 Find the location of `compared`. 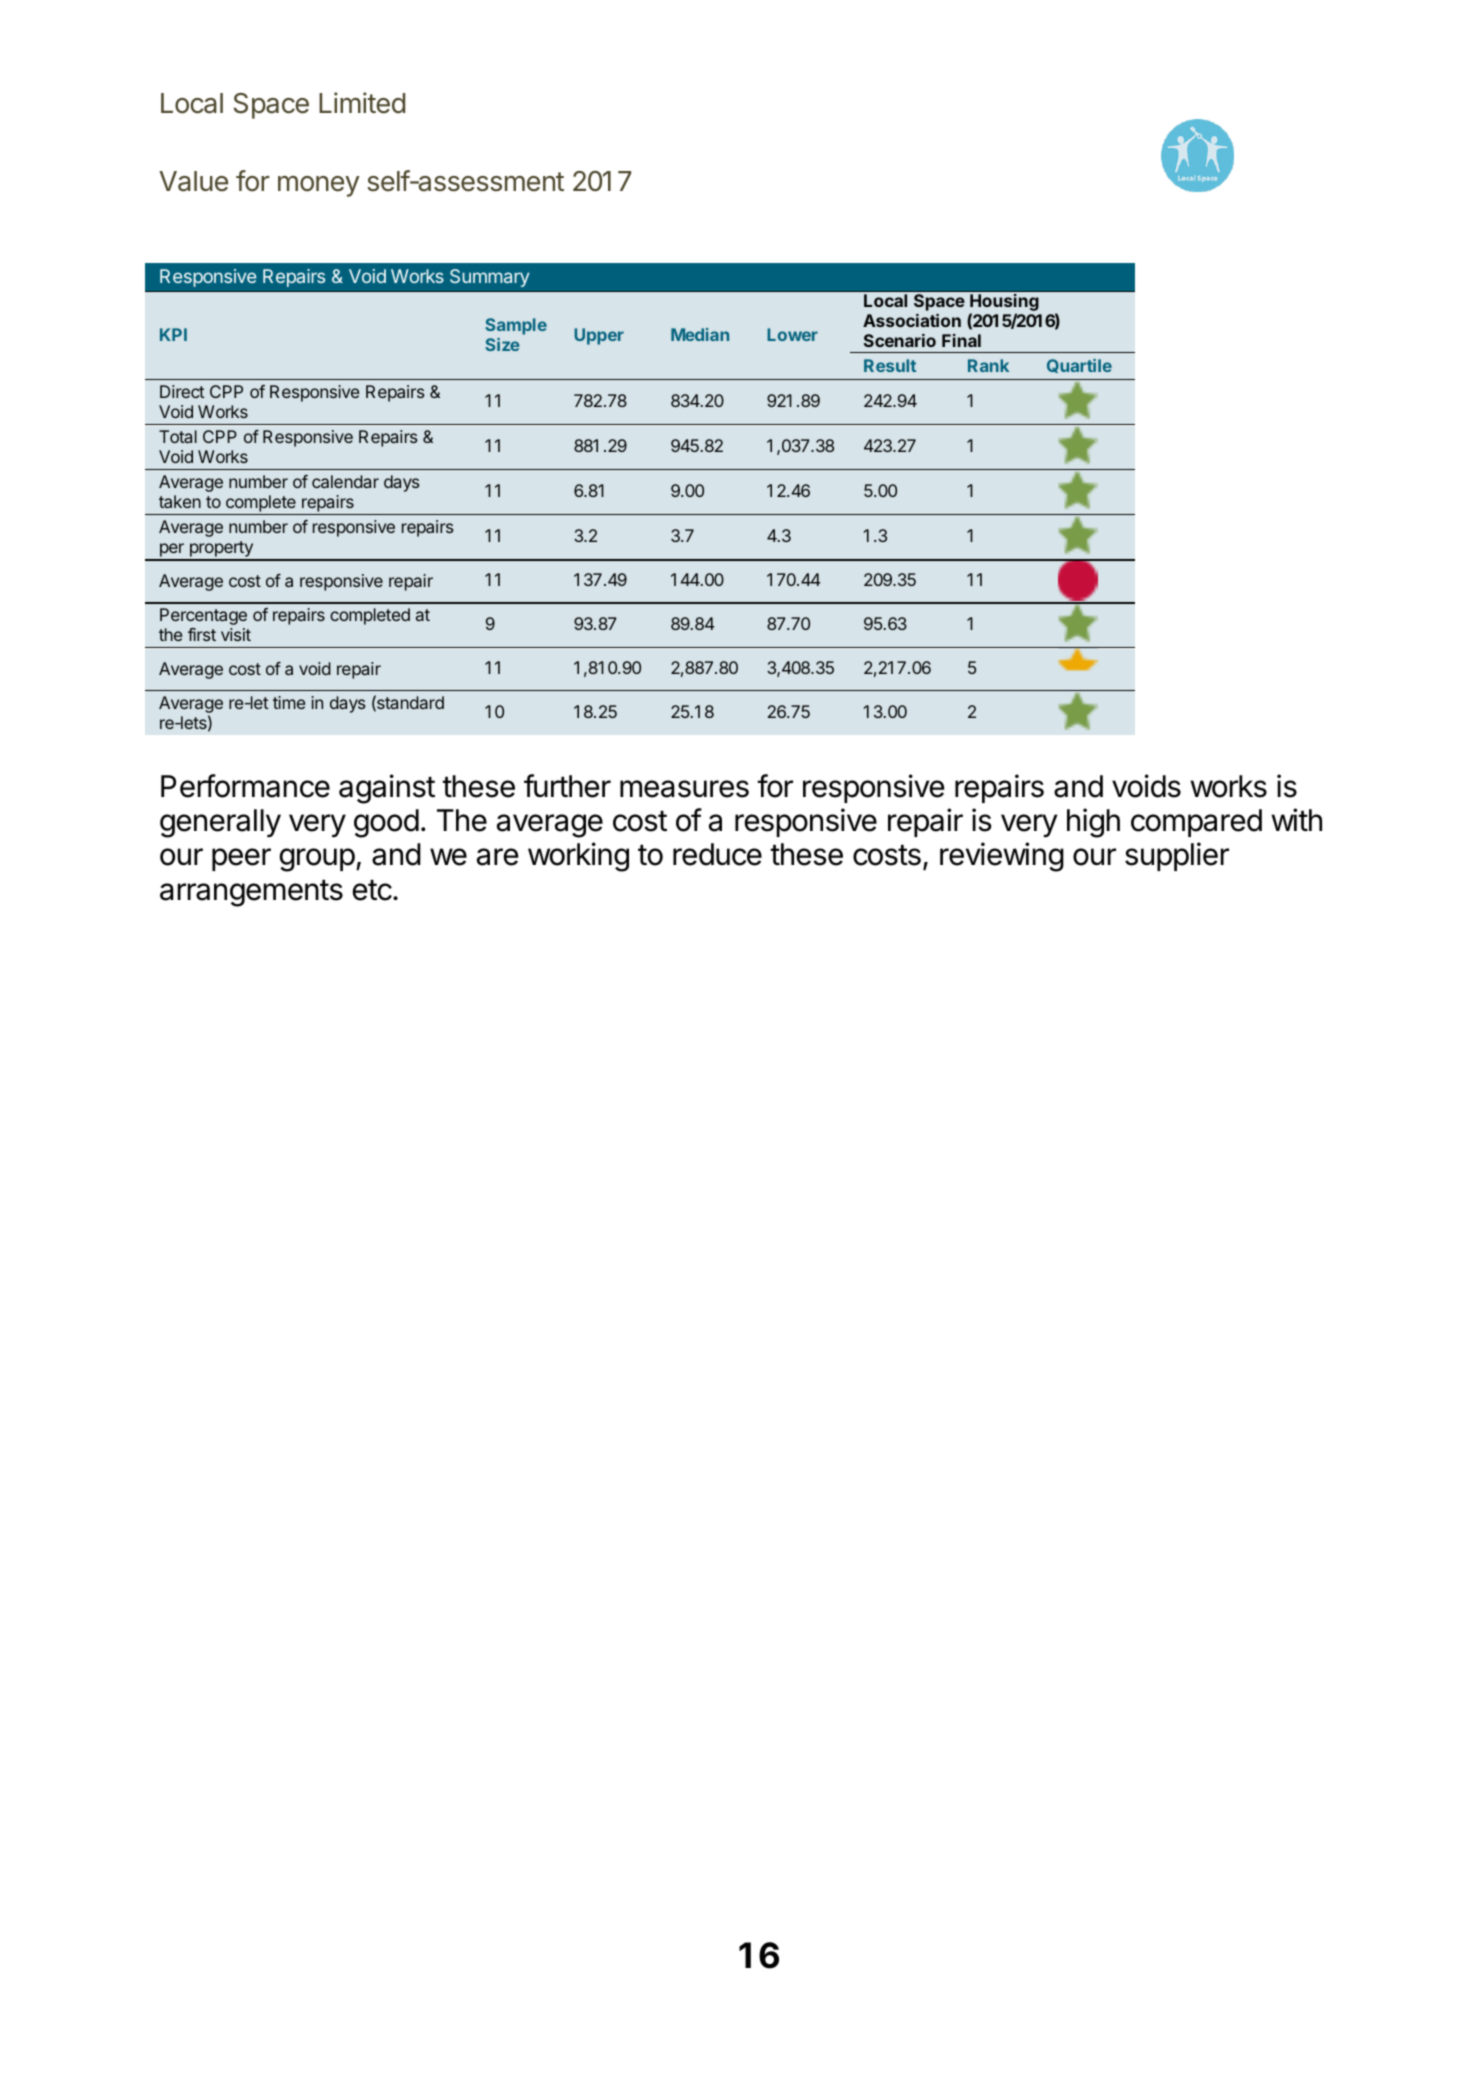

compared is located at coordinates (1196, 823).
